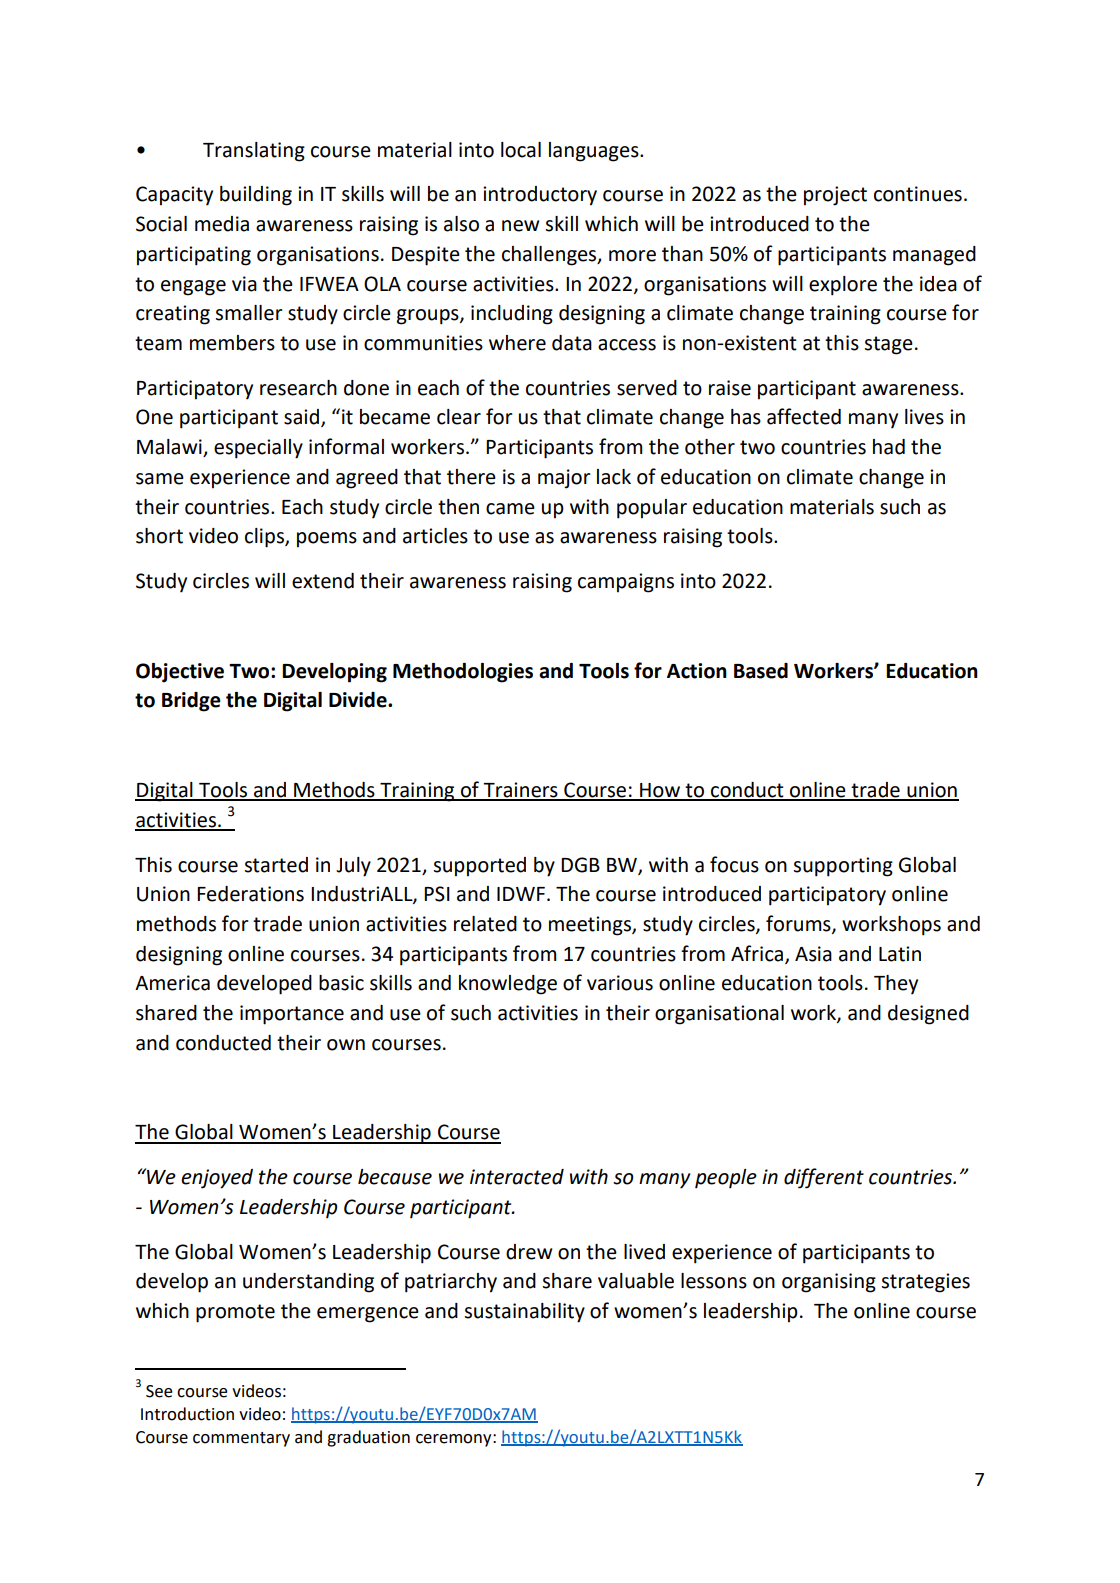  What do you see at coordinates (524, 1313) in the page?
I see `sustainability` at bounding box center [524, 1313].
